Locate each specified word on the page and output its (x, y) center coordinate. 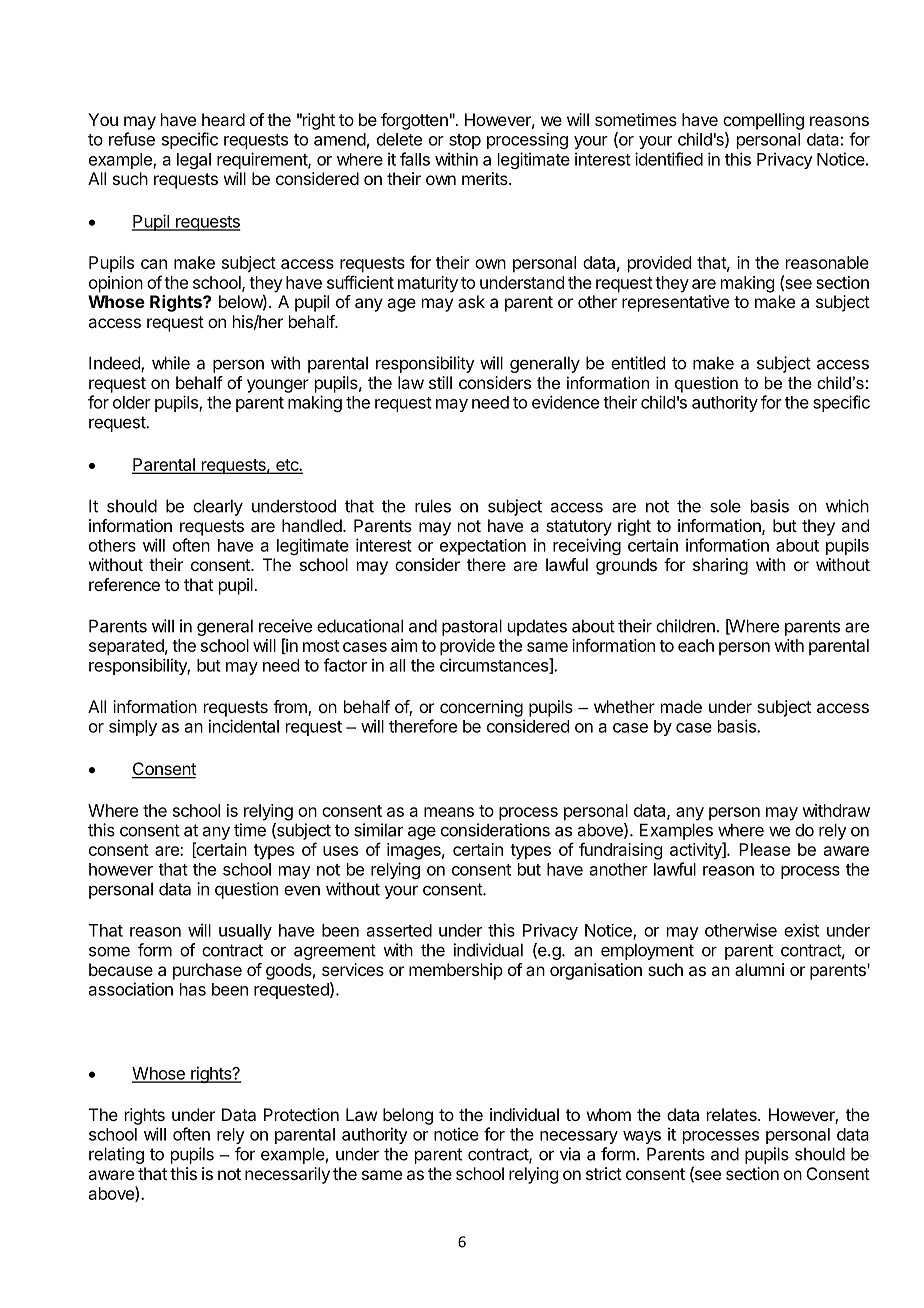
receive (285, 626)
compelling (763, 121)
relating (116, 1155)
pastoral (472, 627)
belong (408, 1116)
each (696, 645)
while (171, 363)
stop (465, 141)
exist (801, 930)
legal (194, 161)
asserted (399, 930)
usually (245, 932)
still (440, 382)
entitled (638, 363)
